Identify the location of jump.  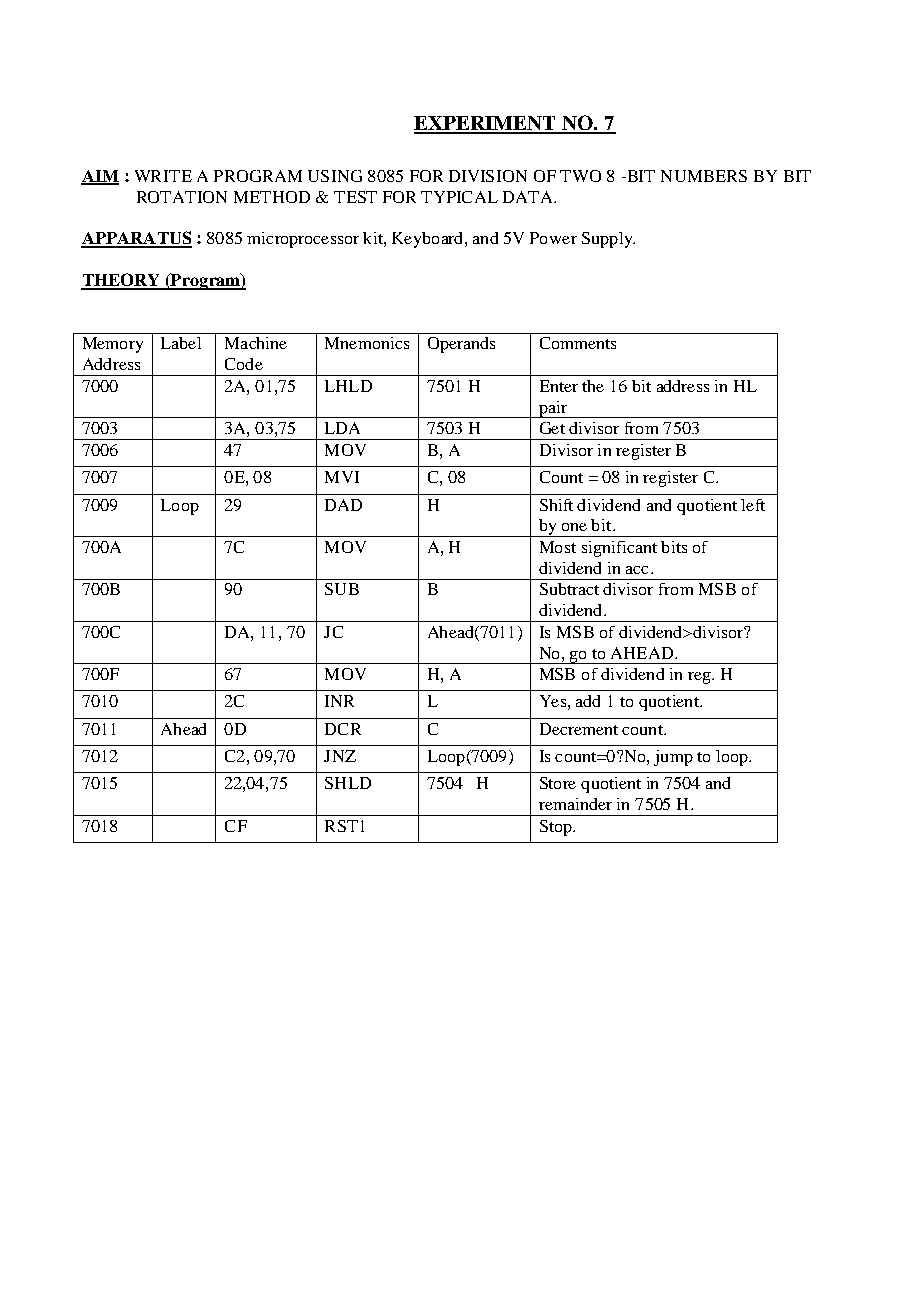
(673, 758).
